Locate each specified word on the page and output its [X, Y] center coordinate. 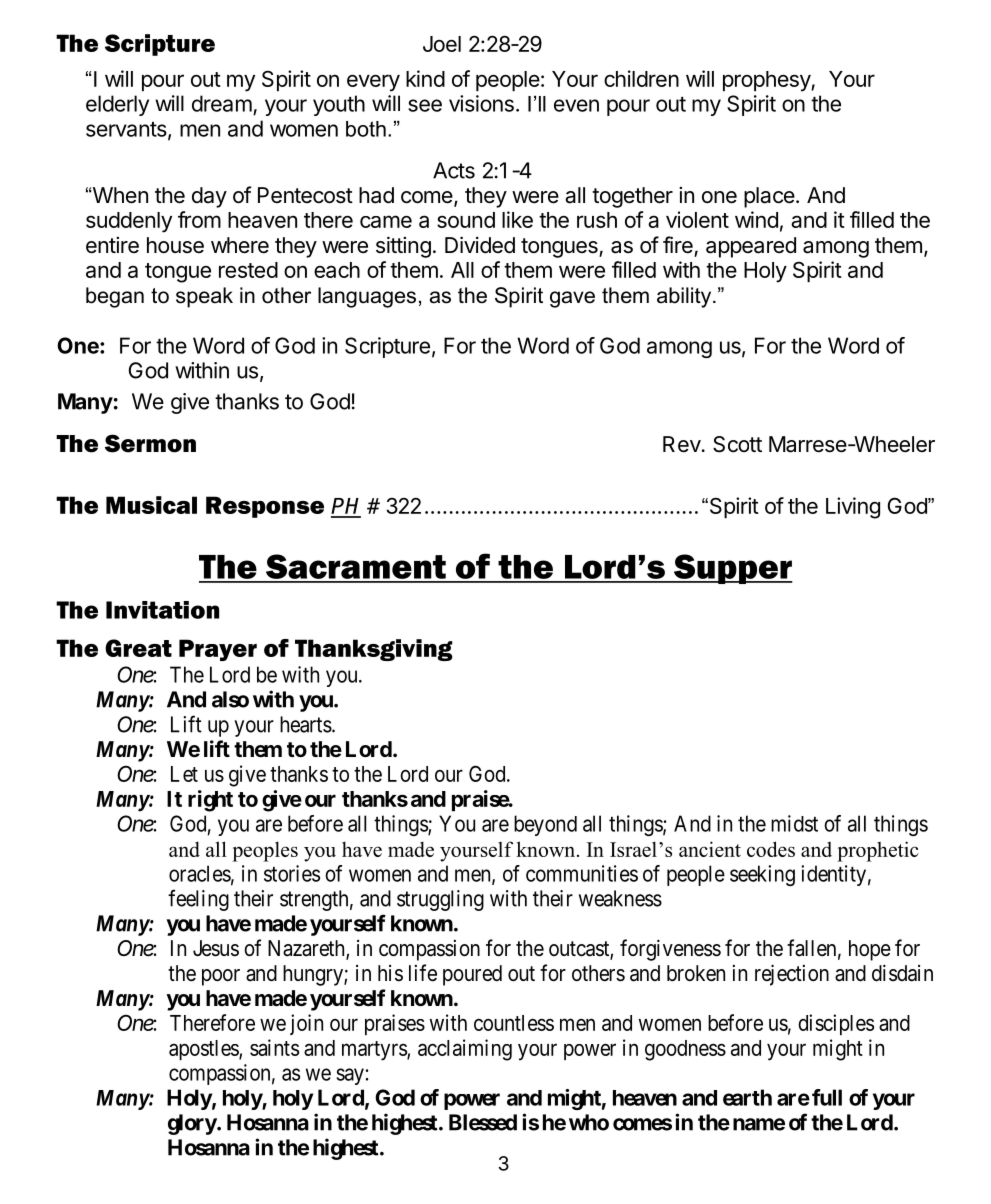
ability [685, 297]
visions [481, 103]
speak [204, 297]
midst [794, 823]
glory [192, 1124]
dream [222, 103]
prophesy [767, 81]
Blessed [483, 1122]
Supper [732, 569]
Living [853, 508]
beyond [545, 825]
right [210, 801]
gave [572, 299]
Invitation [162, 610]
